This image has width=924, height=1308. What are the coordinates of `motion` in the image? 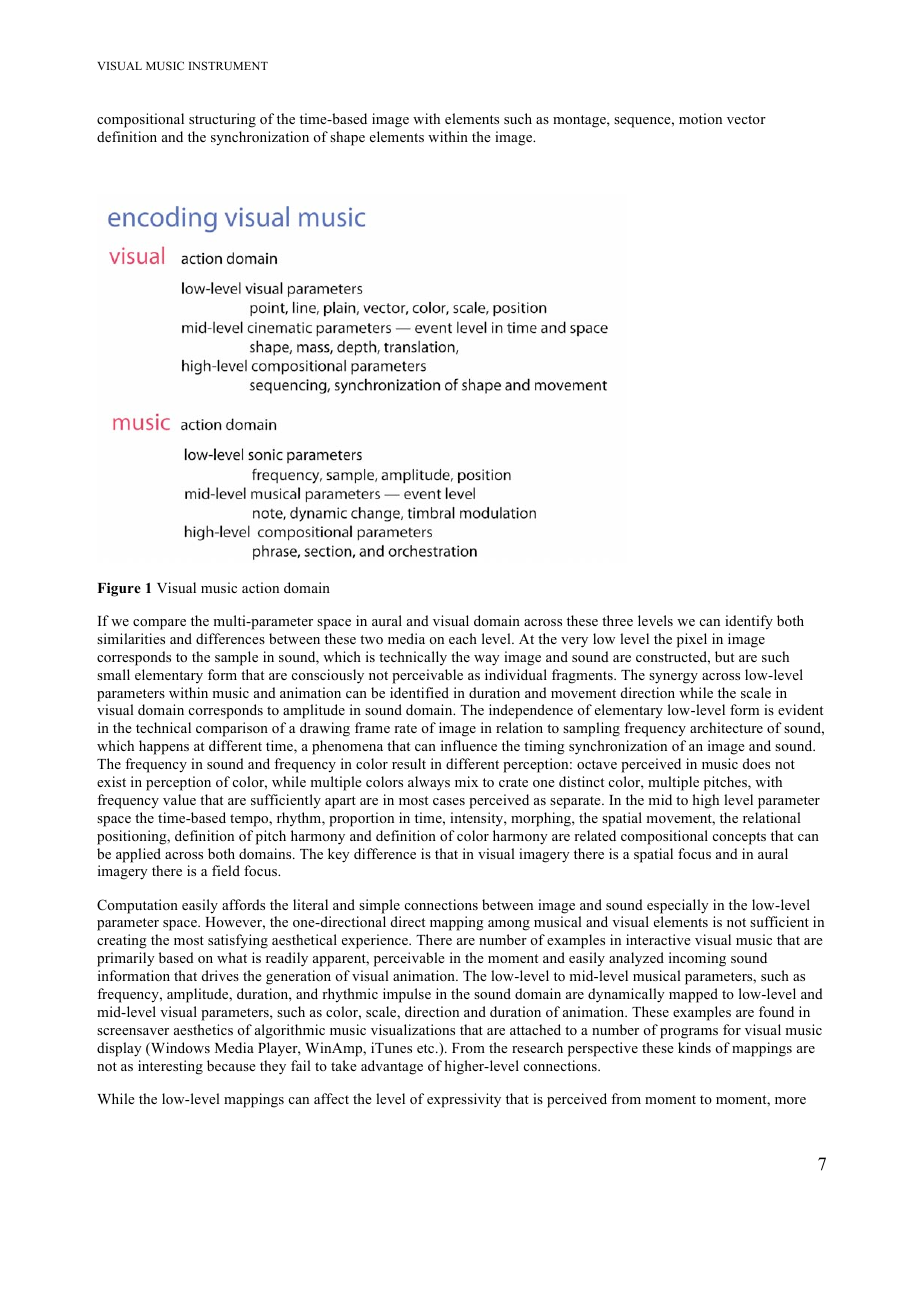 It's located at (700, 118).
